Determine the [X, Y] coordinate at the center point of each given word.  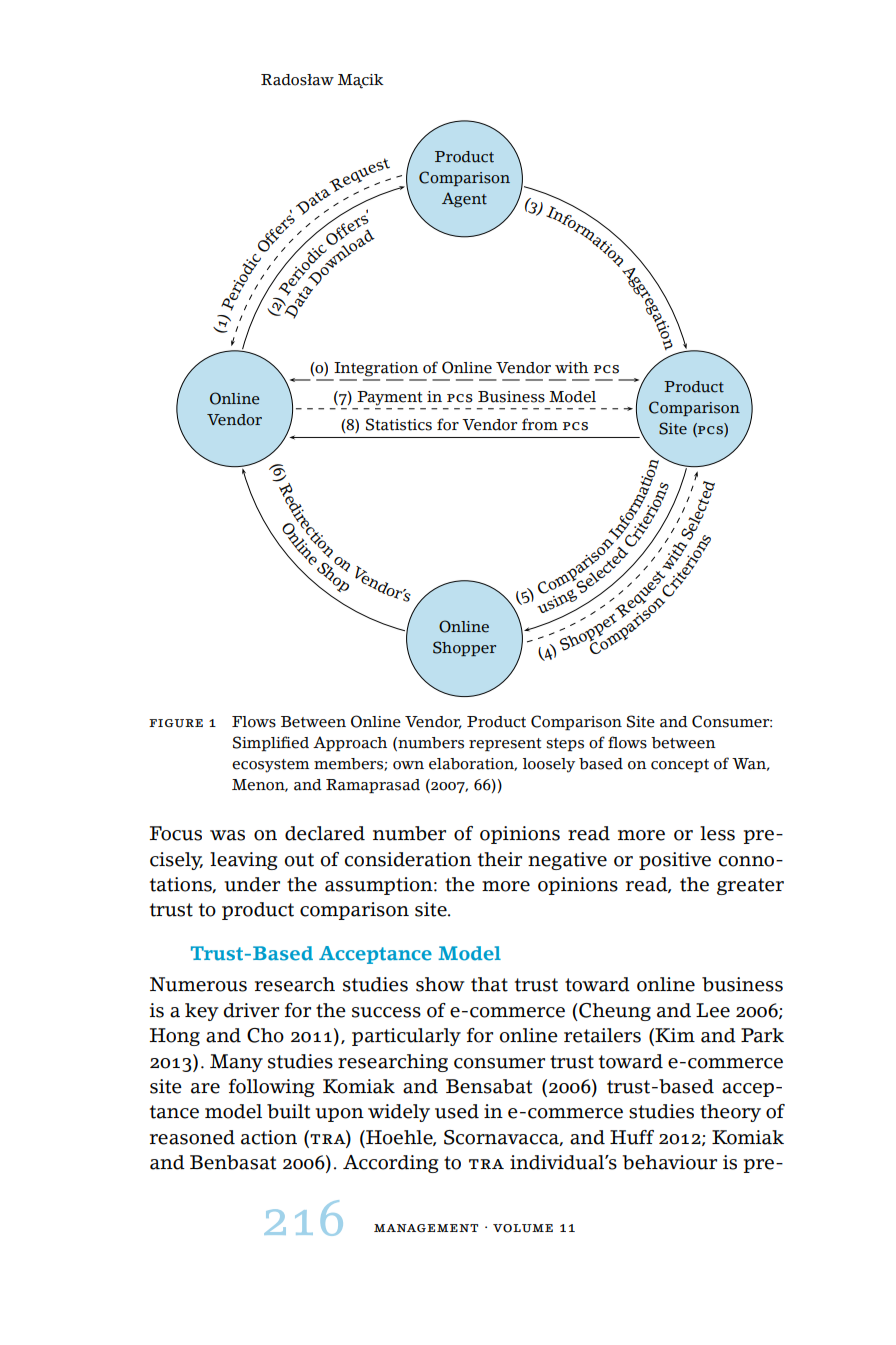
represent [505, 745]
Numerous [198, 984]
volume [523, 1228]
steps [565, 745]
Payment [390, 398]
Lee [713, 1010]
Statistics [399, 424]
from [540, 424]
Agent [464, 200]
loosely [549, 765]
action [269, 1137]
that [489, 984]
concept [680, 766]
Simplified [271, 744]
